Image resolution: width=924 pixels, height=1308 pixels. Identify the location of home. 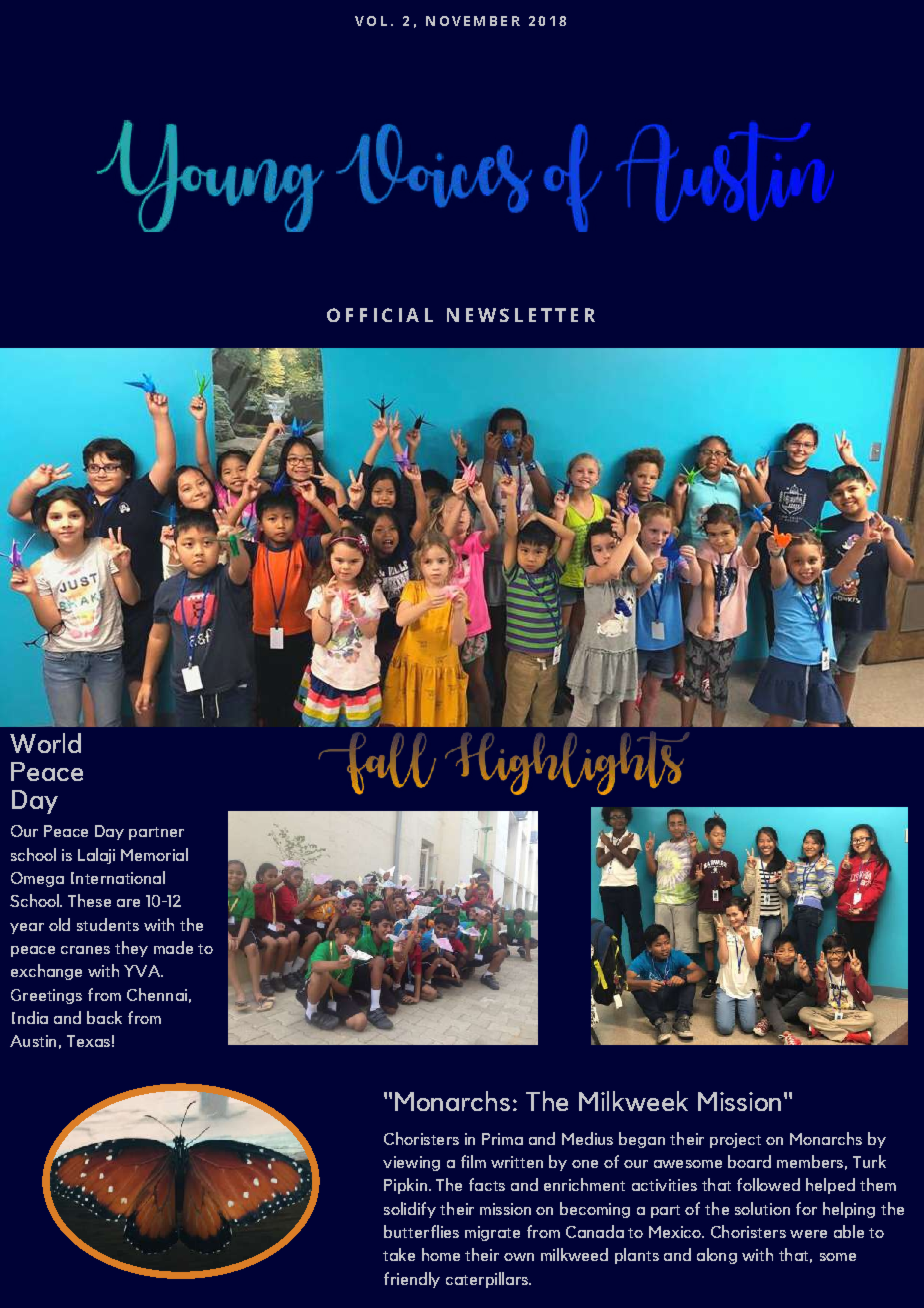
(441, 1254).
